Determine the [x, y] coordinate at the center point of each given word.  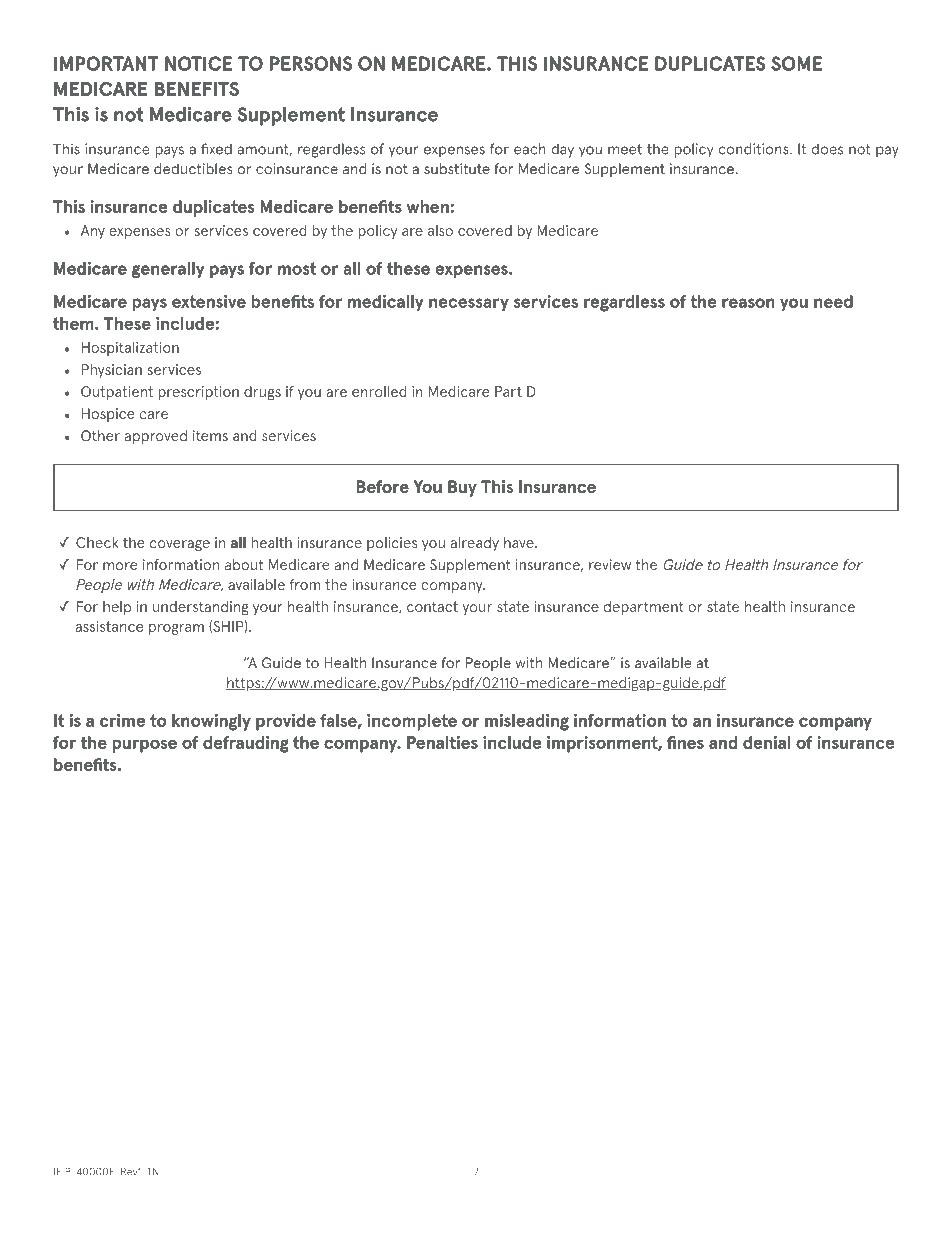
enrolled [379, 391]
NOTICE [198, 63]
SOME [796, 63]
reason [748, 303]
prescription [198, 393]
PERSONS [310, 63]
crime [122, 720]
